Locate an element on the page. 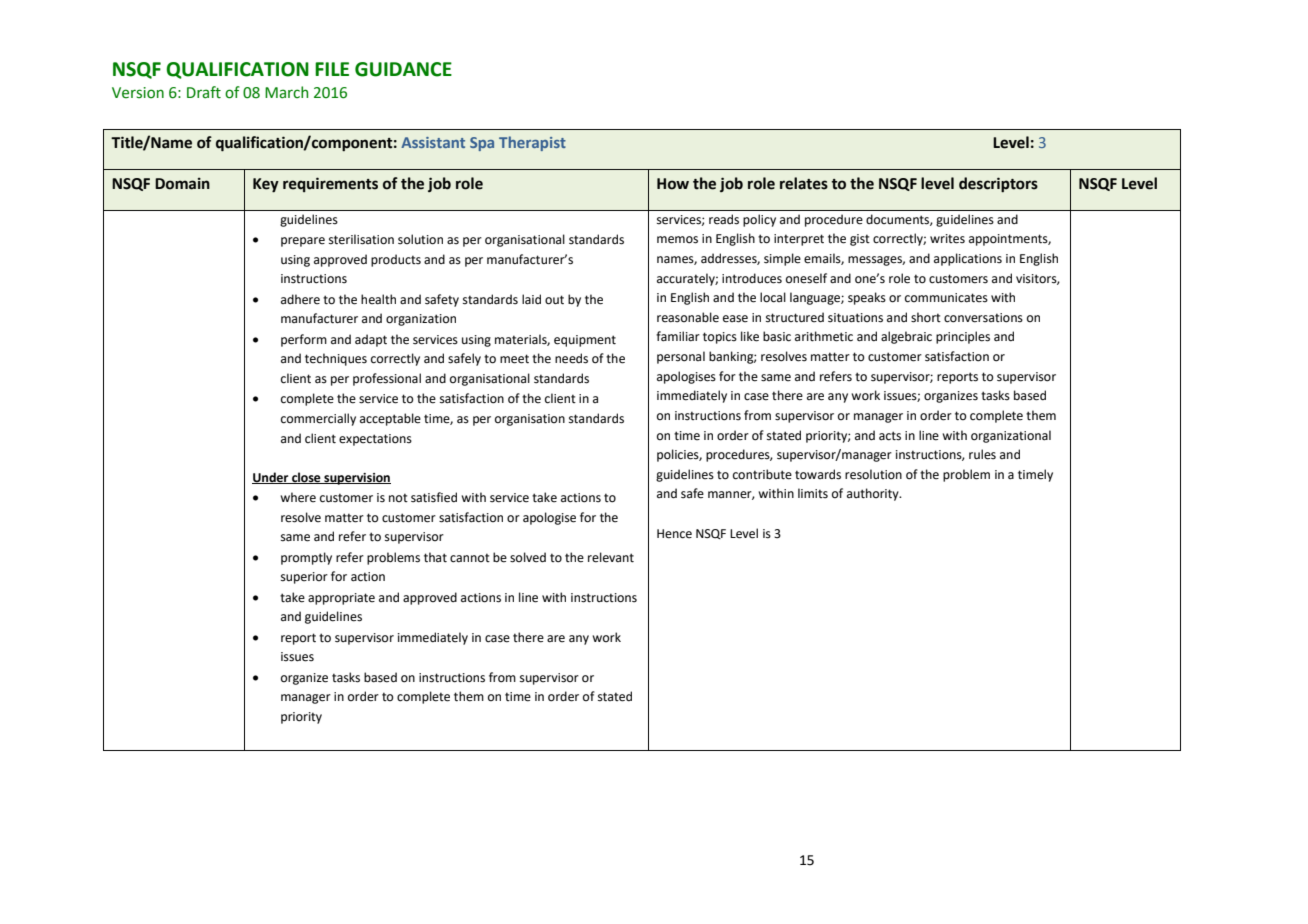 The height and width of the document is (924, 1308). superior is located at coordinates (304, 578).
